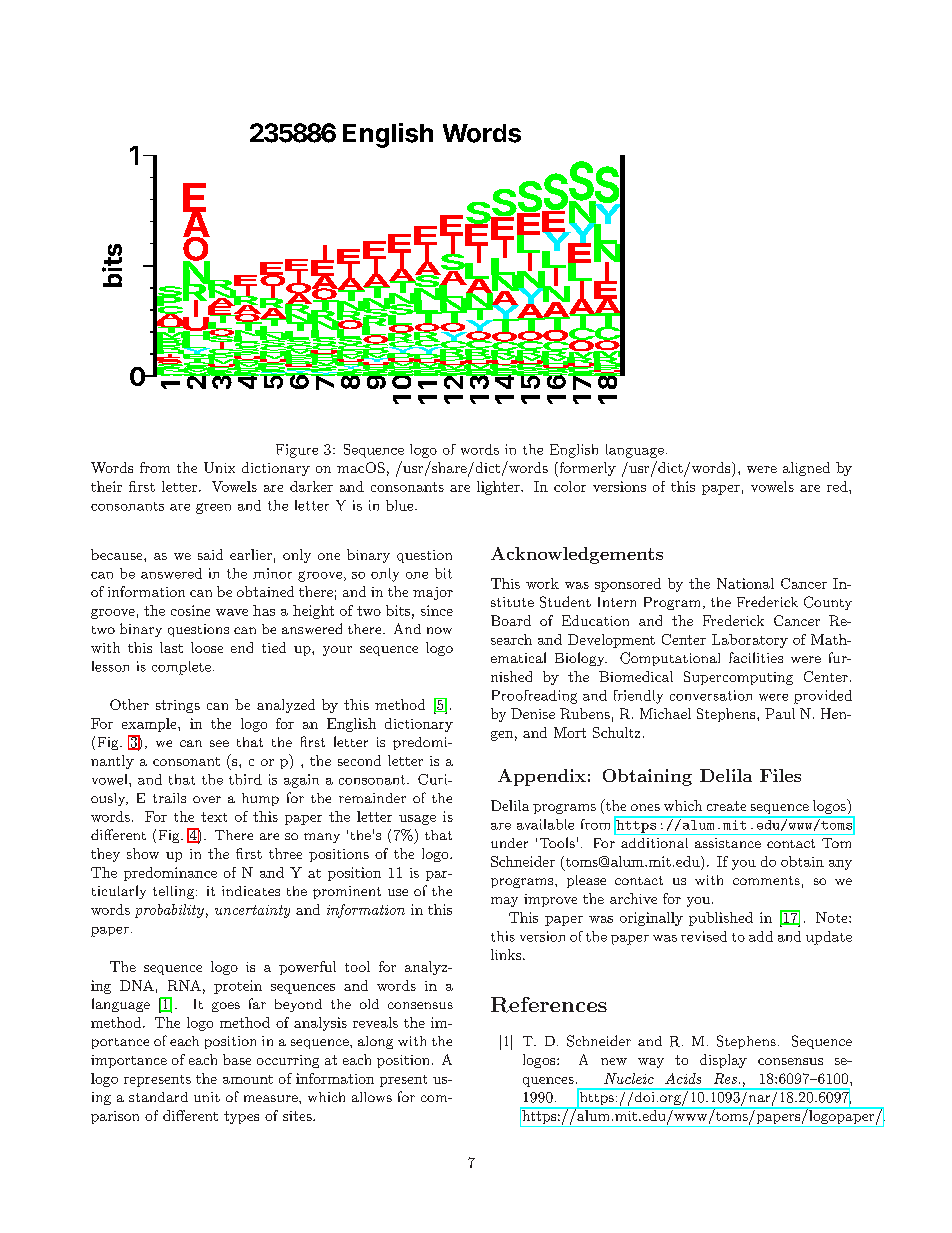  Describe the element at coordinates (511, 620) in the document. I see `Board` at that location.
